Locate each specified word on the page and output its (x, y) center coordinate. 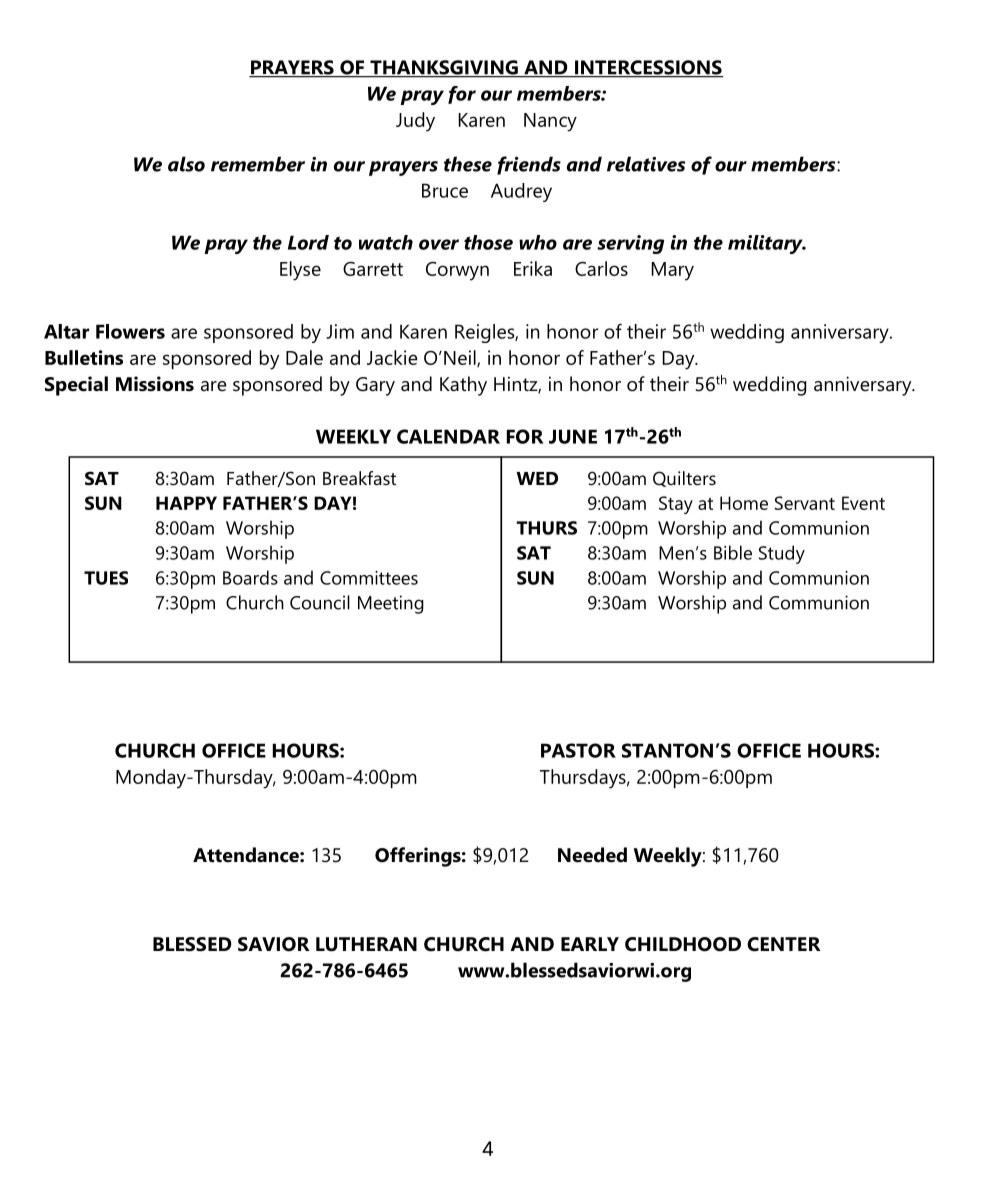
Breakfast (359, 478)
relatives (646, 164)
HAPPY (186, 503)
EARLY (590, 944)
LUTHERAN (366, 944)
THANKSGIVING (444, 68)
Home (744, 503)
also (186, 164)
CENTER (784, 944)
